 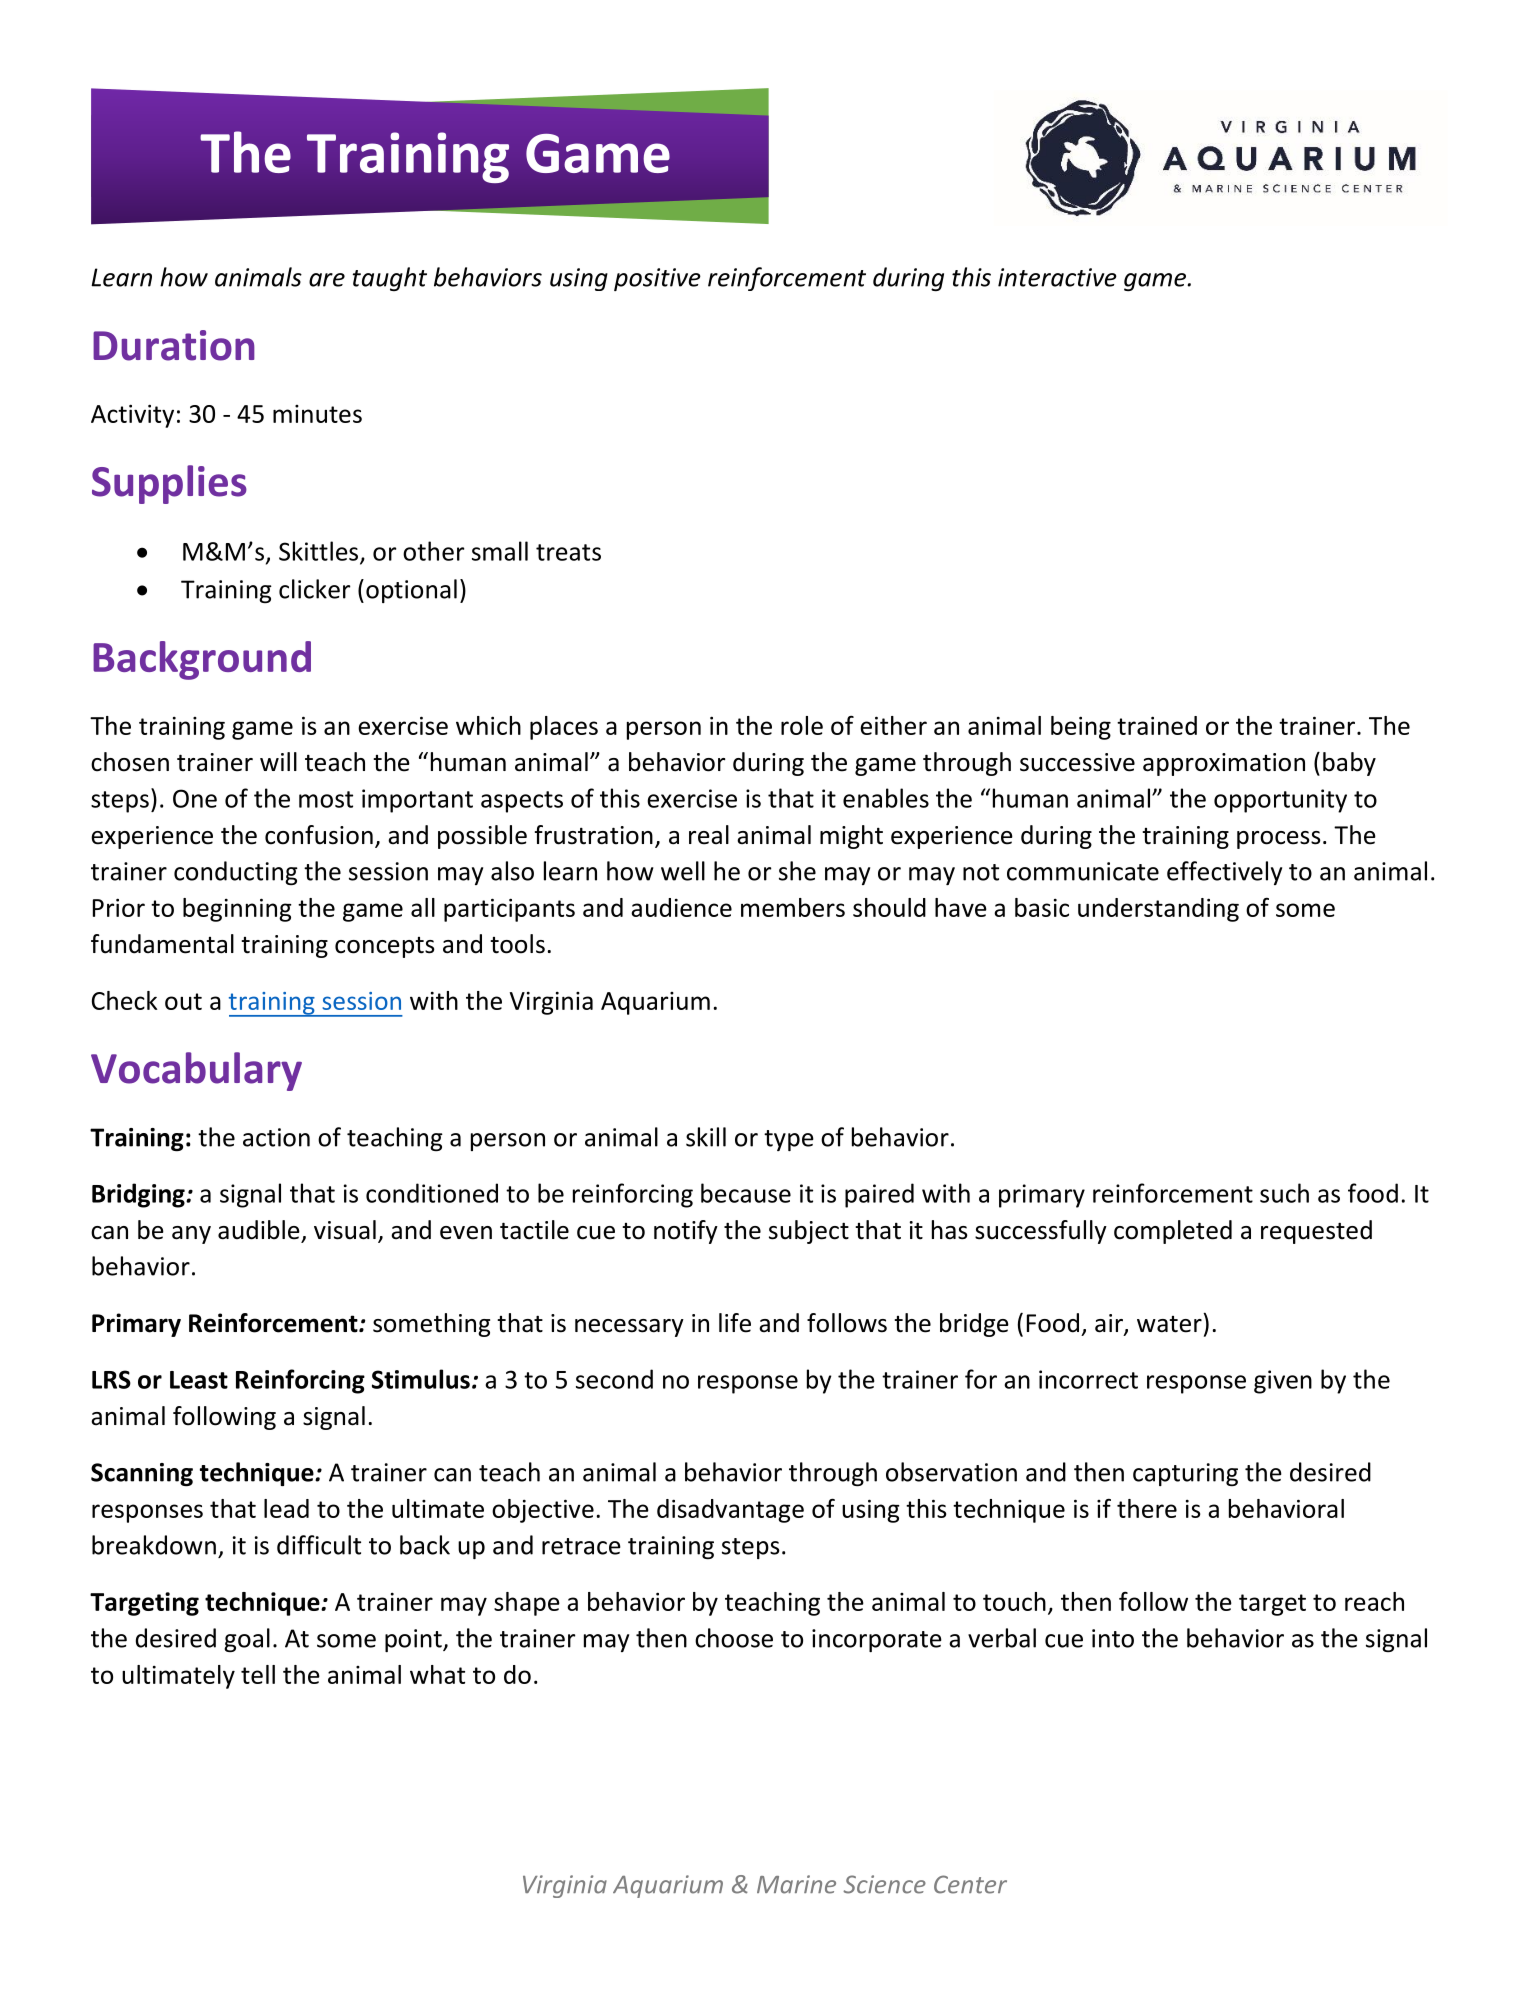 I want to click on confusion, so click(x=319, y=835).
